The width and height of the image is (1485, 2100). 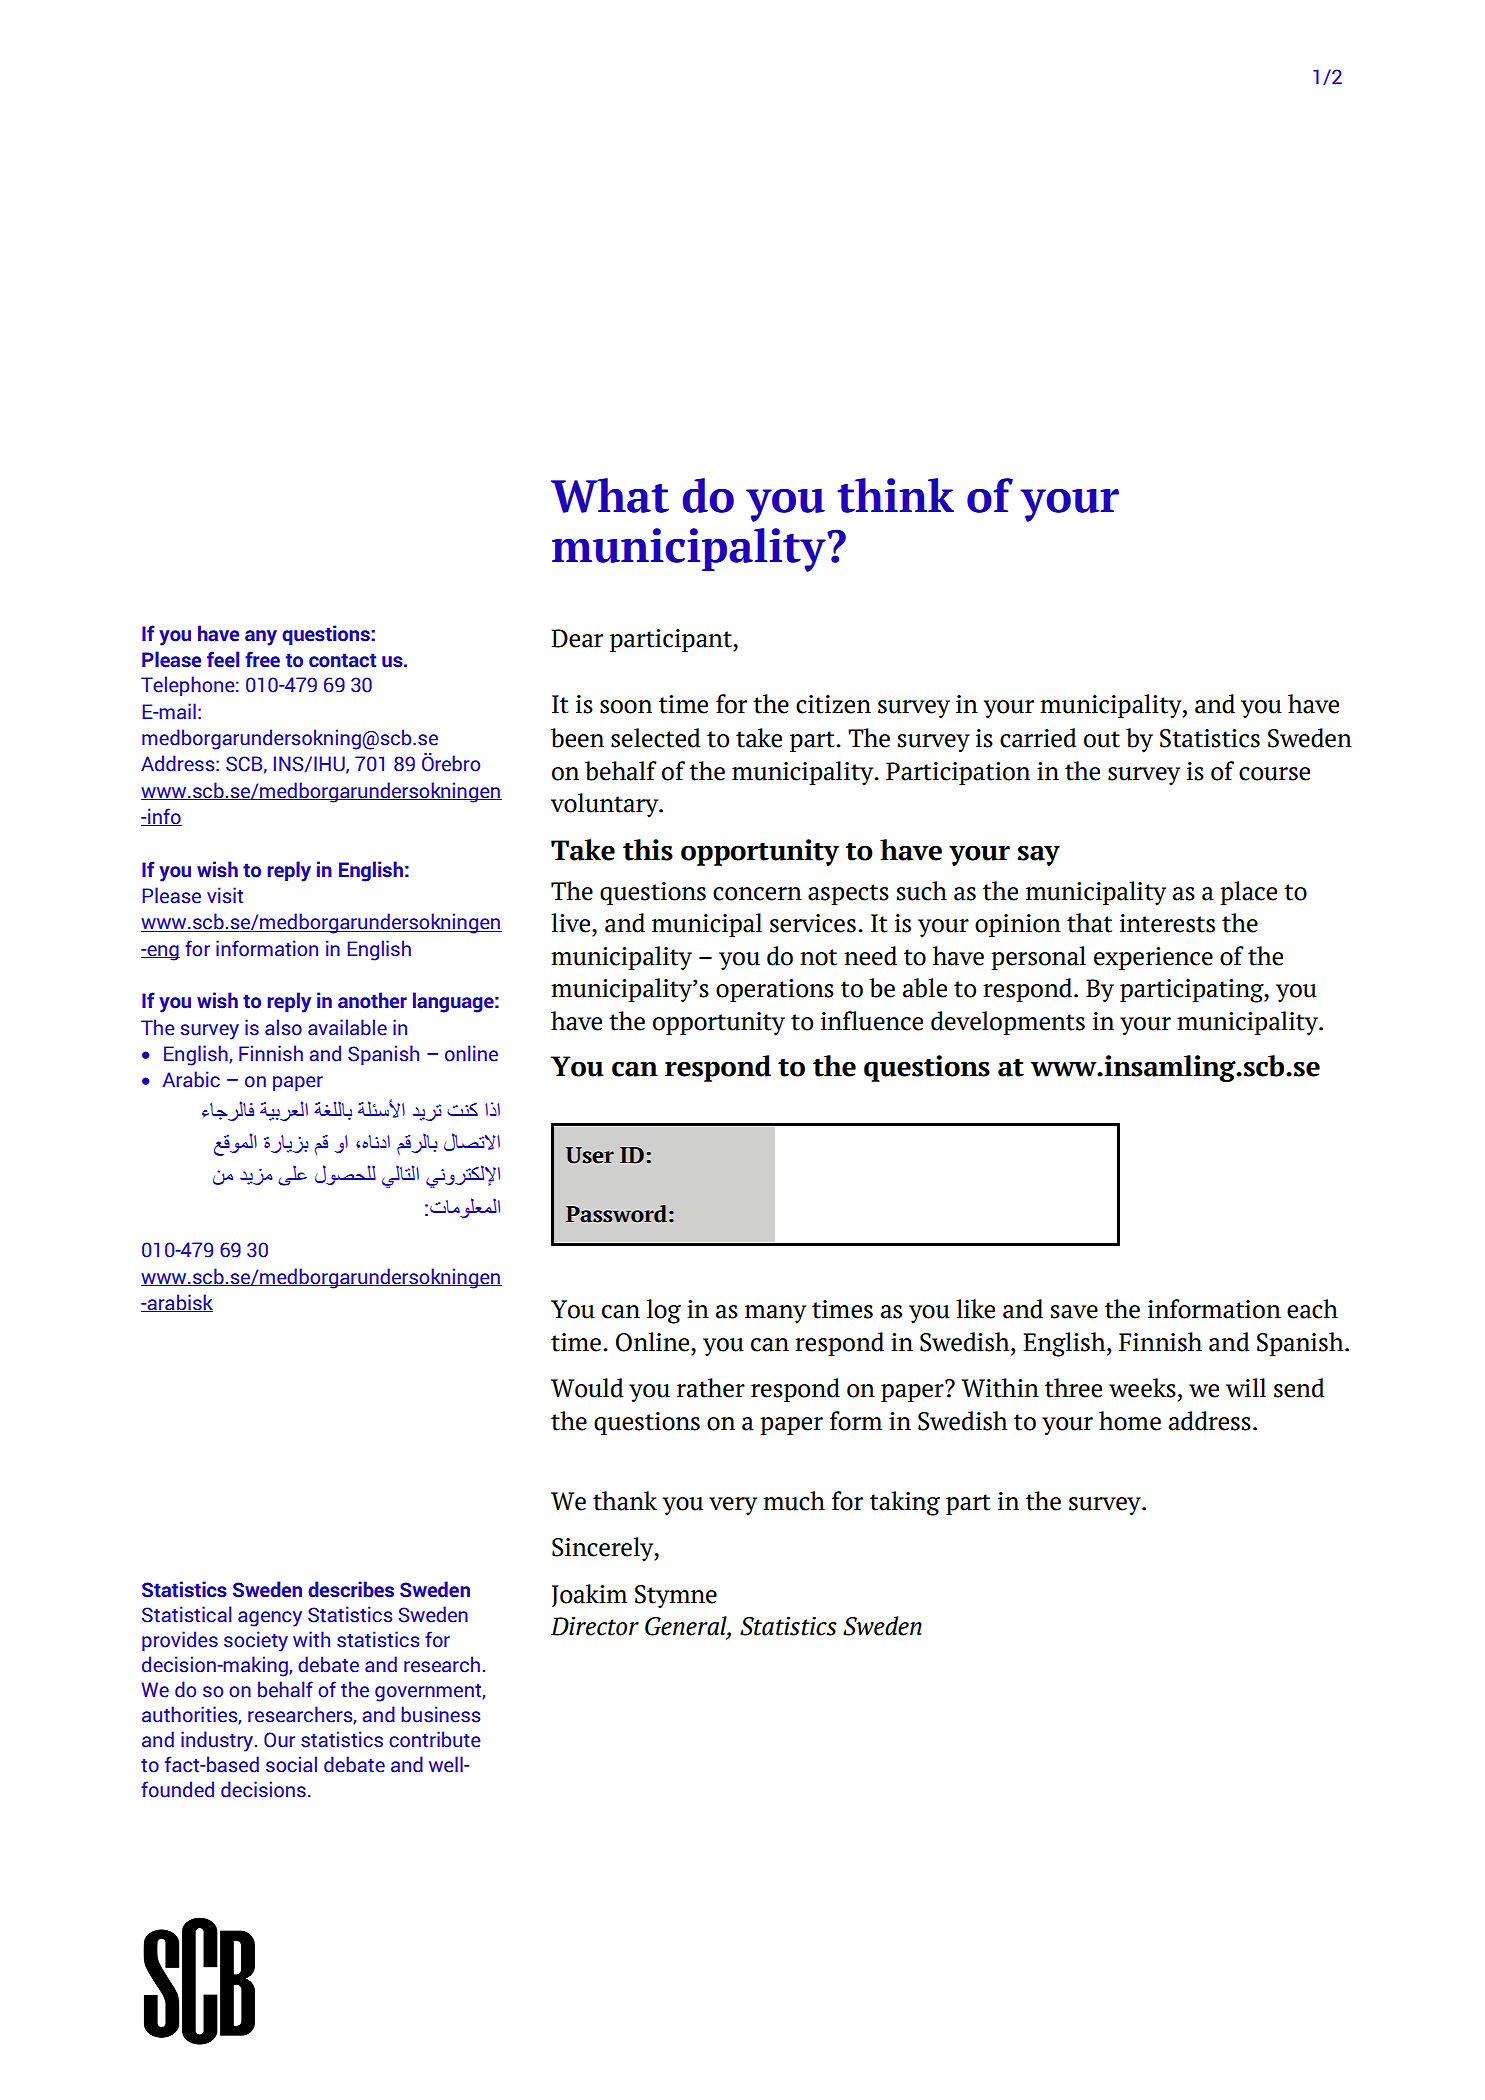 What do you see at coordinates (291, 1764) in the image?
I see `social` at bounding box center [291, 1764].
